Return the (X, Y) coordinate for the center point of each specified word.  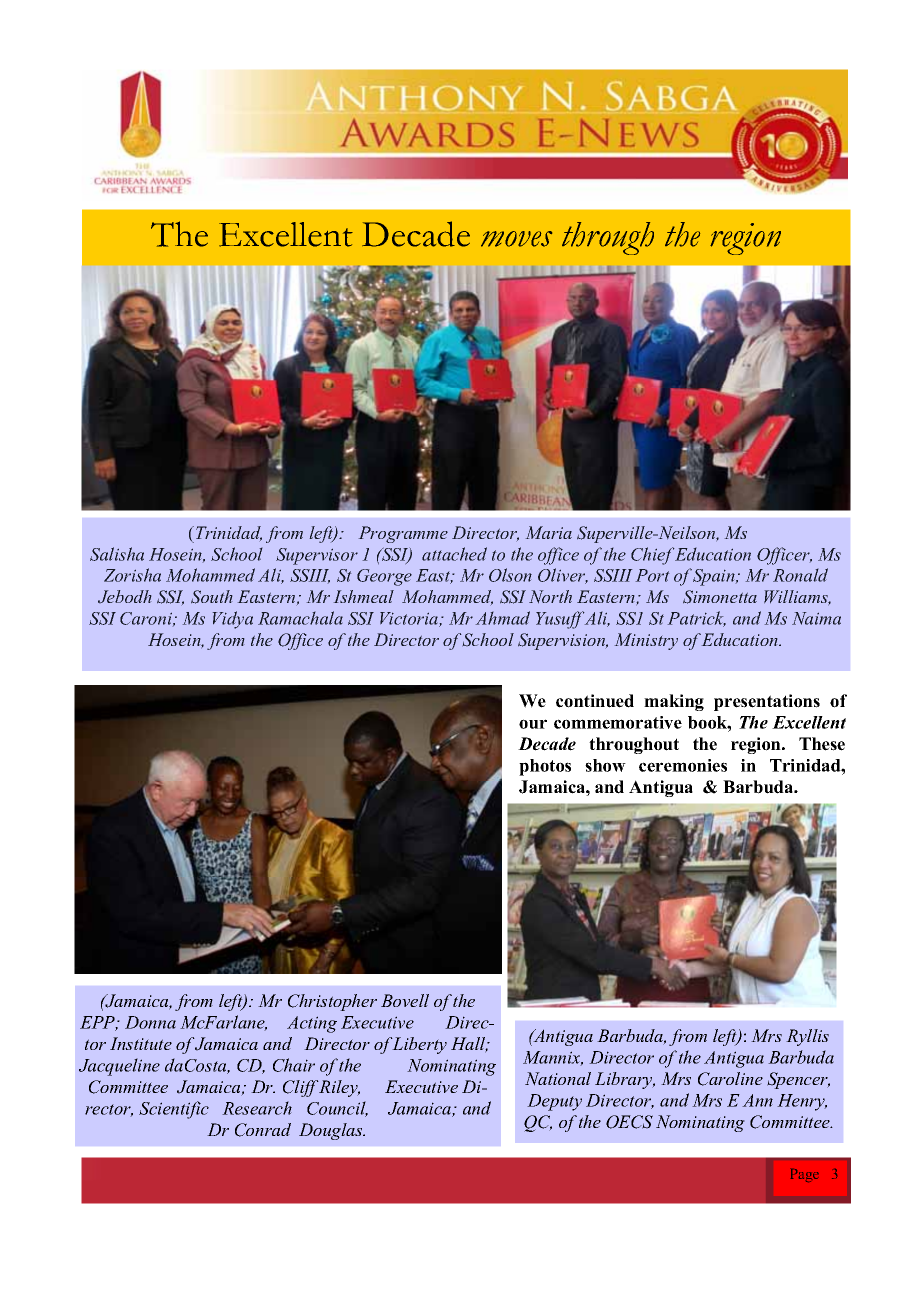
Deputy (554, 1102)
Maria (548, 532)
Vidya (232, 620)
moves (516, 239)
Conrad (263, 1130)
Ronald (800, 575)
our (533, 724)
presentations (767, 702)
